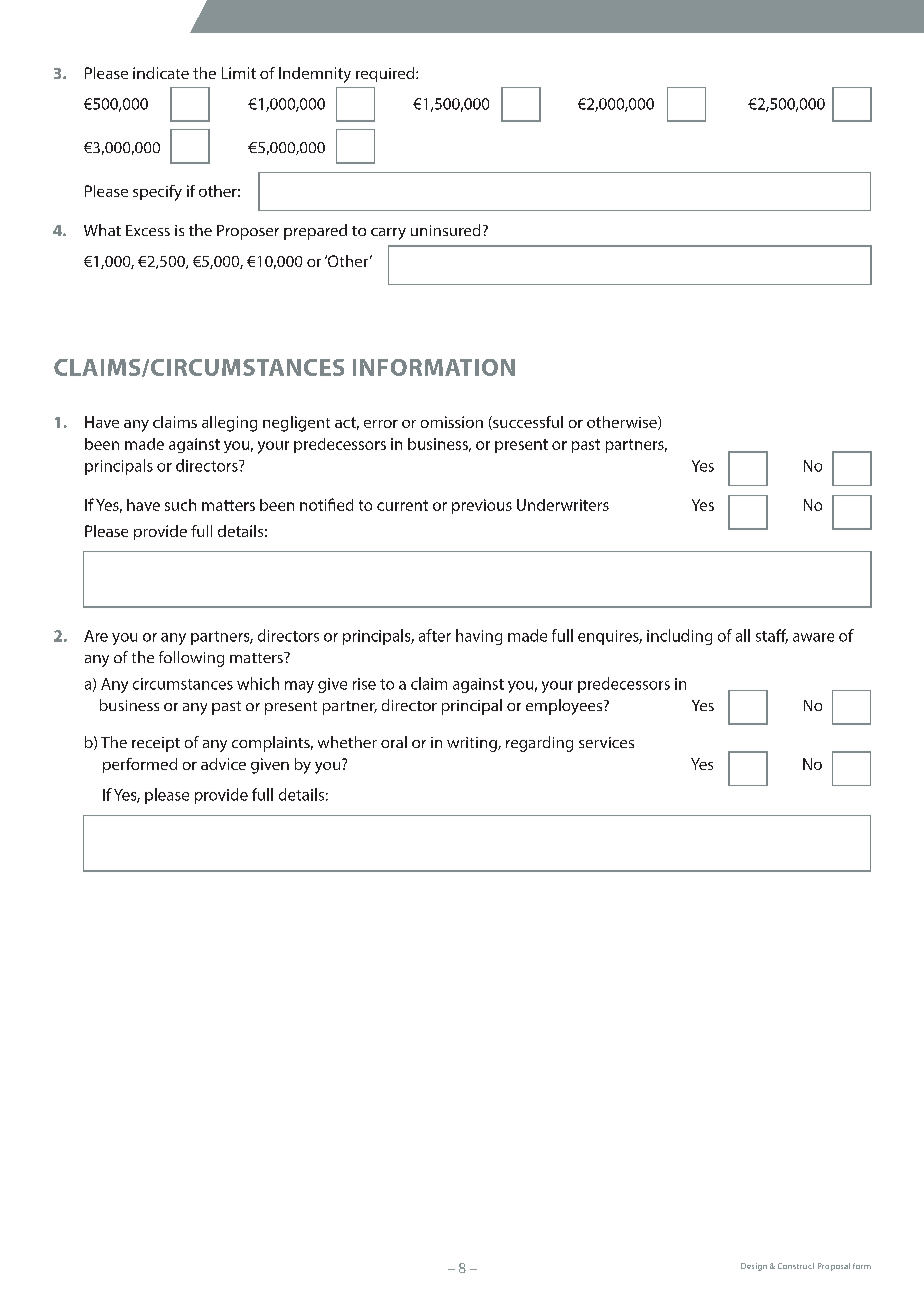  Describe the element at coordinates (754, 1267) in the image. I see `Design` at that location.
